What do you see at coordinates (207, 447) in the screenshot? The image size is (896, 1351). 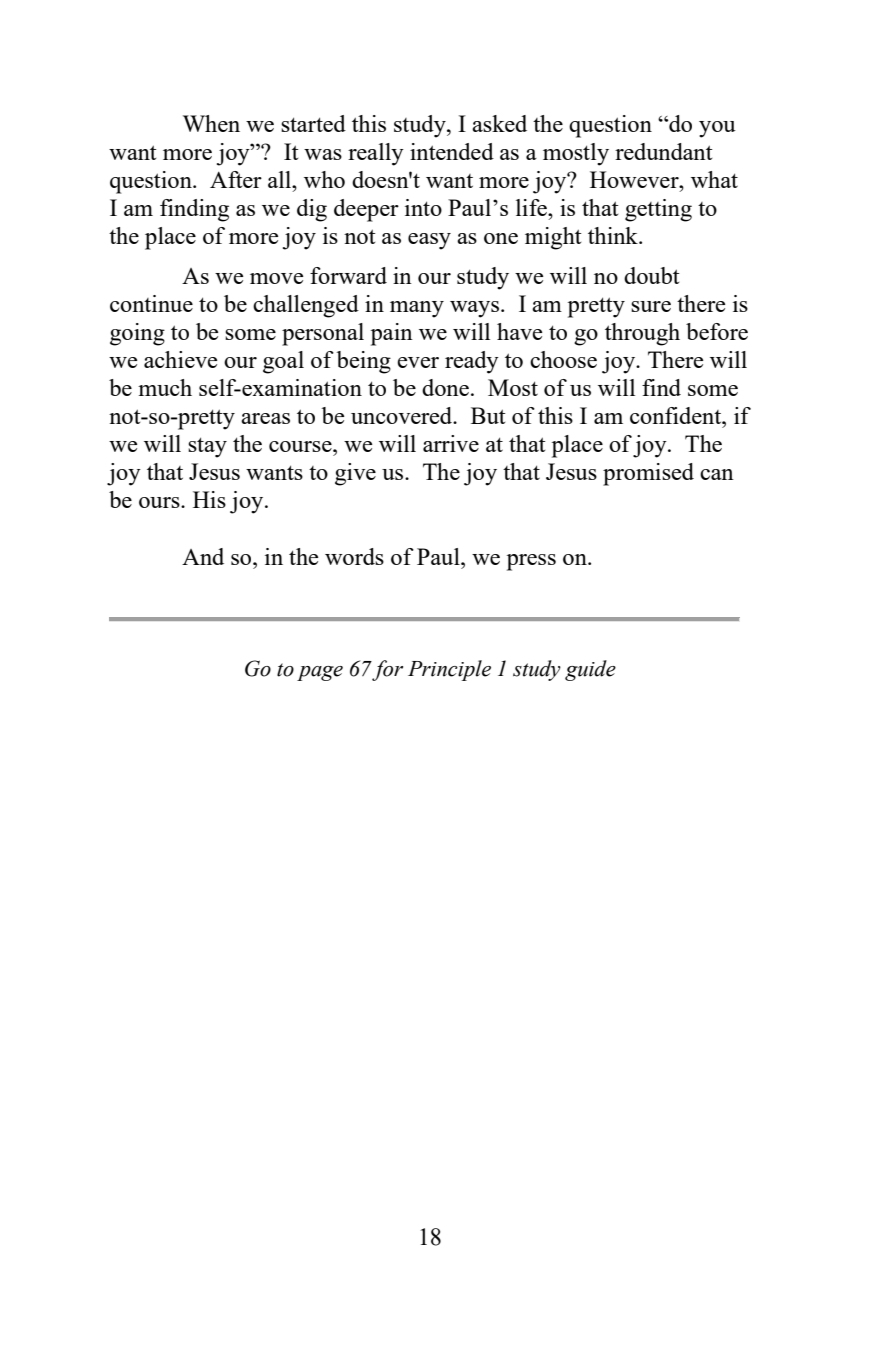 I see `stay` at bounding box center [207, 447].
